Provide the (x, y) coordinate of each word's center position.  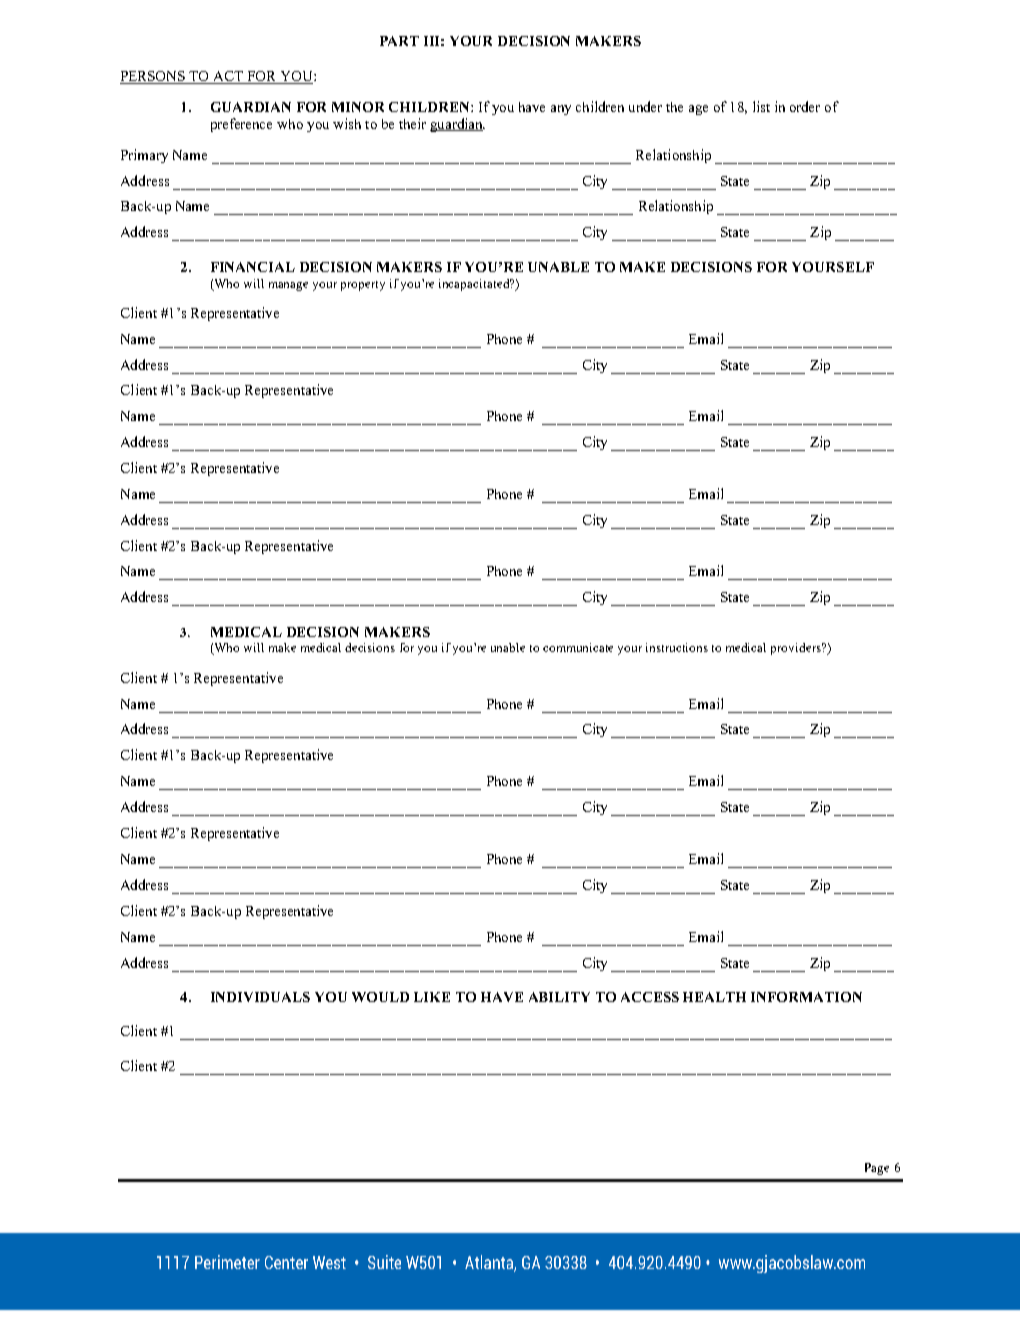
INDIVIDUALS (260, 997)
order (805, 106)
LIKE (432, 997)
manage (288, 286)
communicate (578, 647)
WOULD (380, 997)
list (761, 106)
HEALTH (714, 997)
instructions (677, 647)
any (561, 110)
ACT (228, 77)
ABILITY (559, 997)
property (363, 286)
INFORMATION (806, 997)
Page (877, 1169)
